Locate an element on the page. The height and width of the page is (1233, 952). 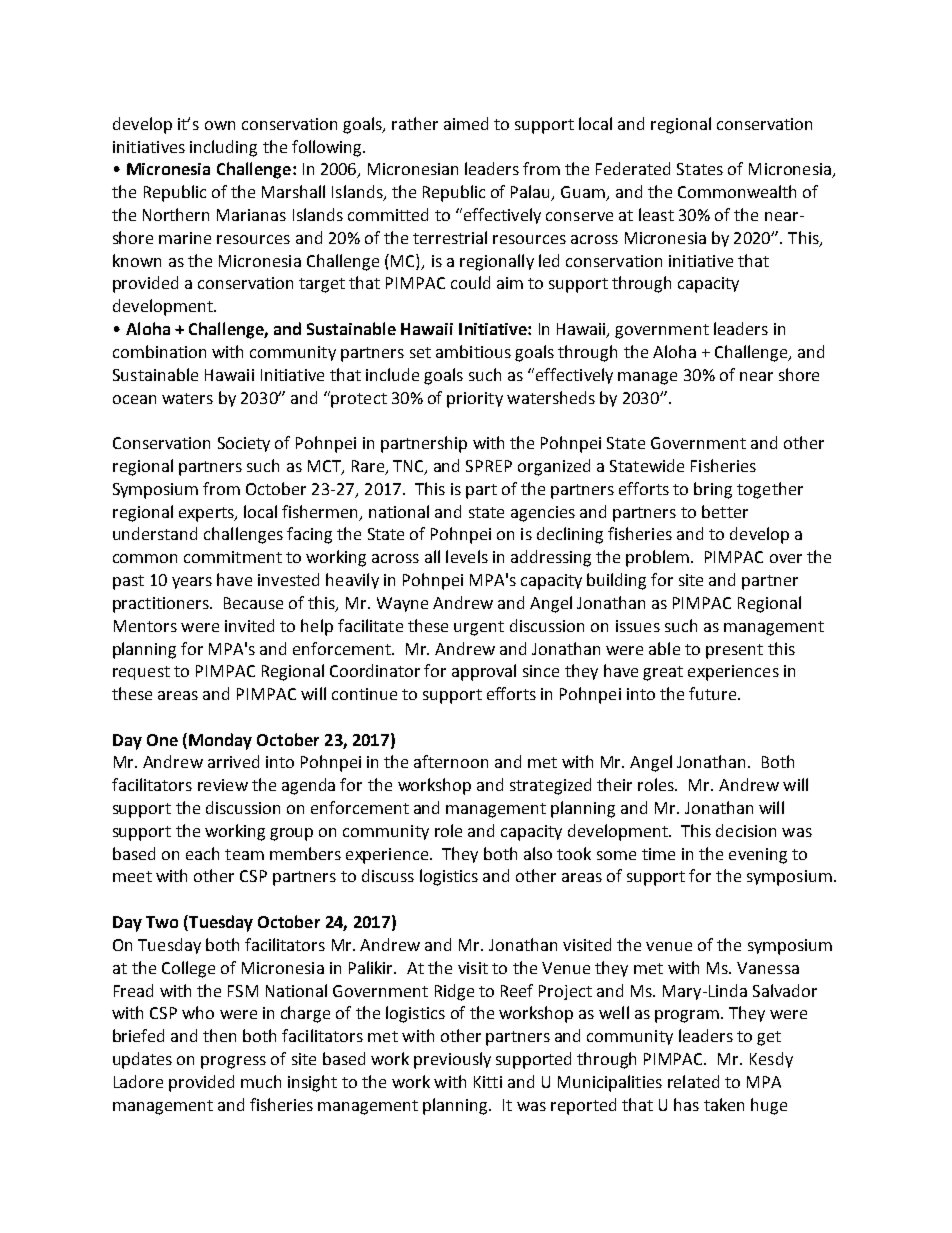
bring is located at coordinates (713, 490).
